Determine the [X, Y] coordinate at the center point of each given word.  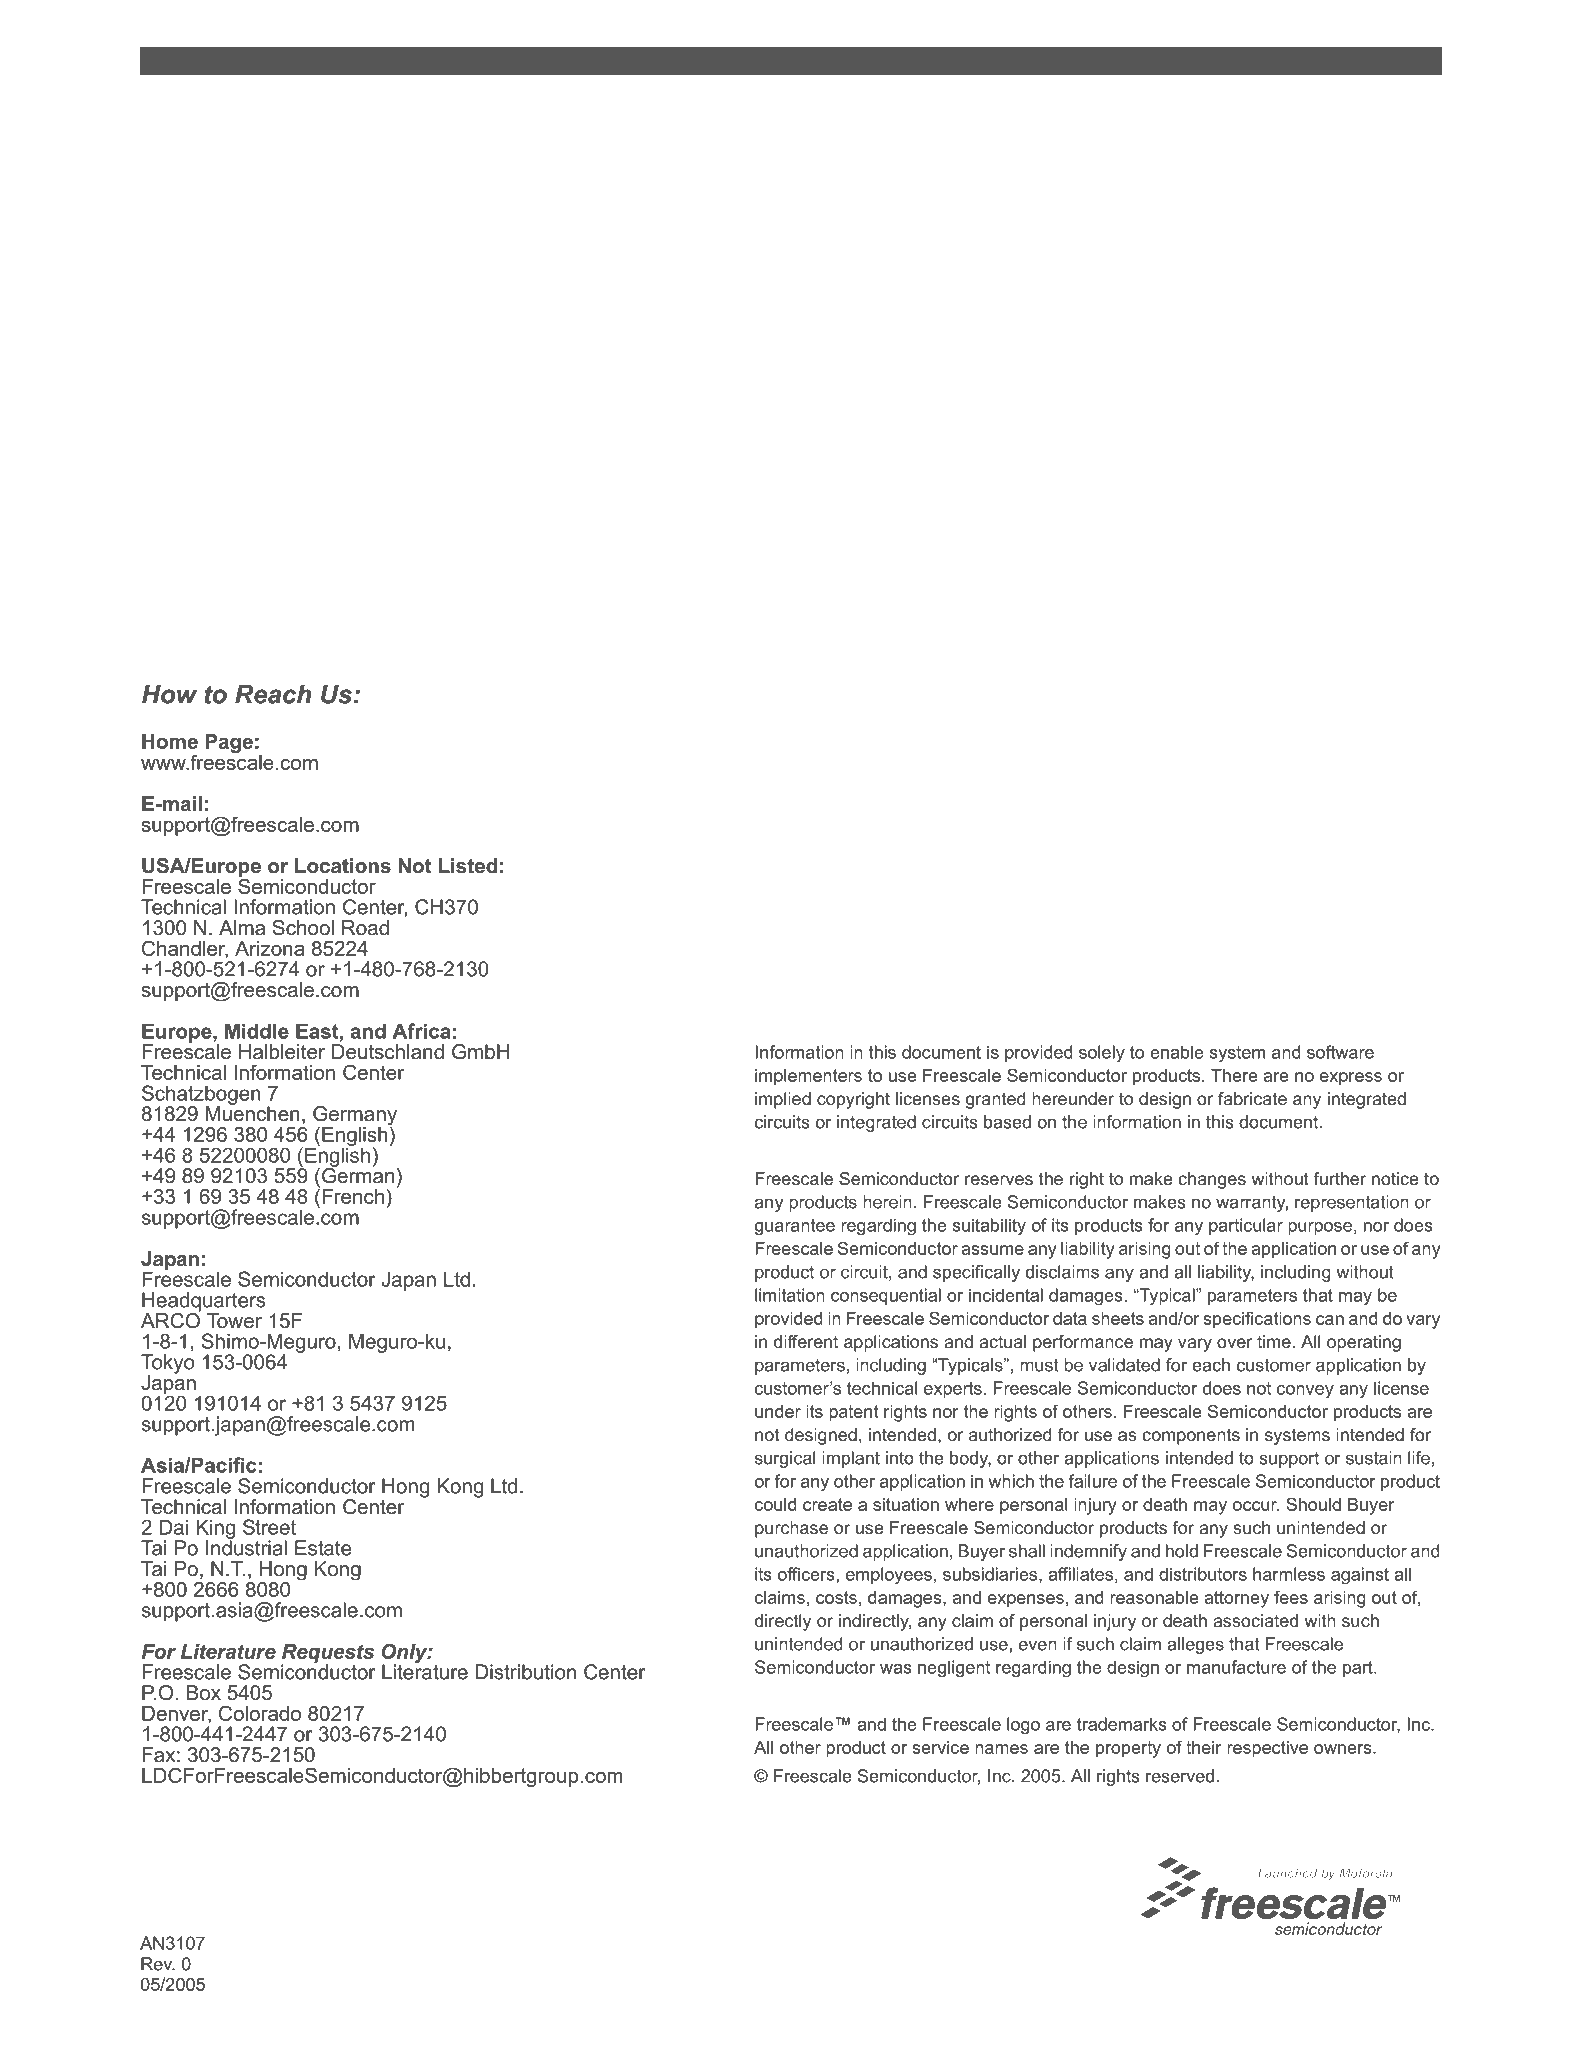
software [1340, 1052]
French [353, 1196]
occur [1256, 1506]
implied [783, 1100]
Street [269, 1527]
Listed [468, 866]
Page [229, 743]
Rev [158, 1964]
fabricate [1252, 1098]
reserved [1180, 1776]
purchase [791, 1529]
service [940, 1747]
